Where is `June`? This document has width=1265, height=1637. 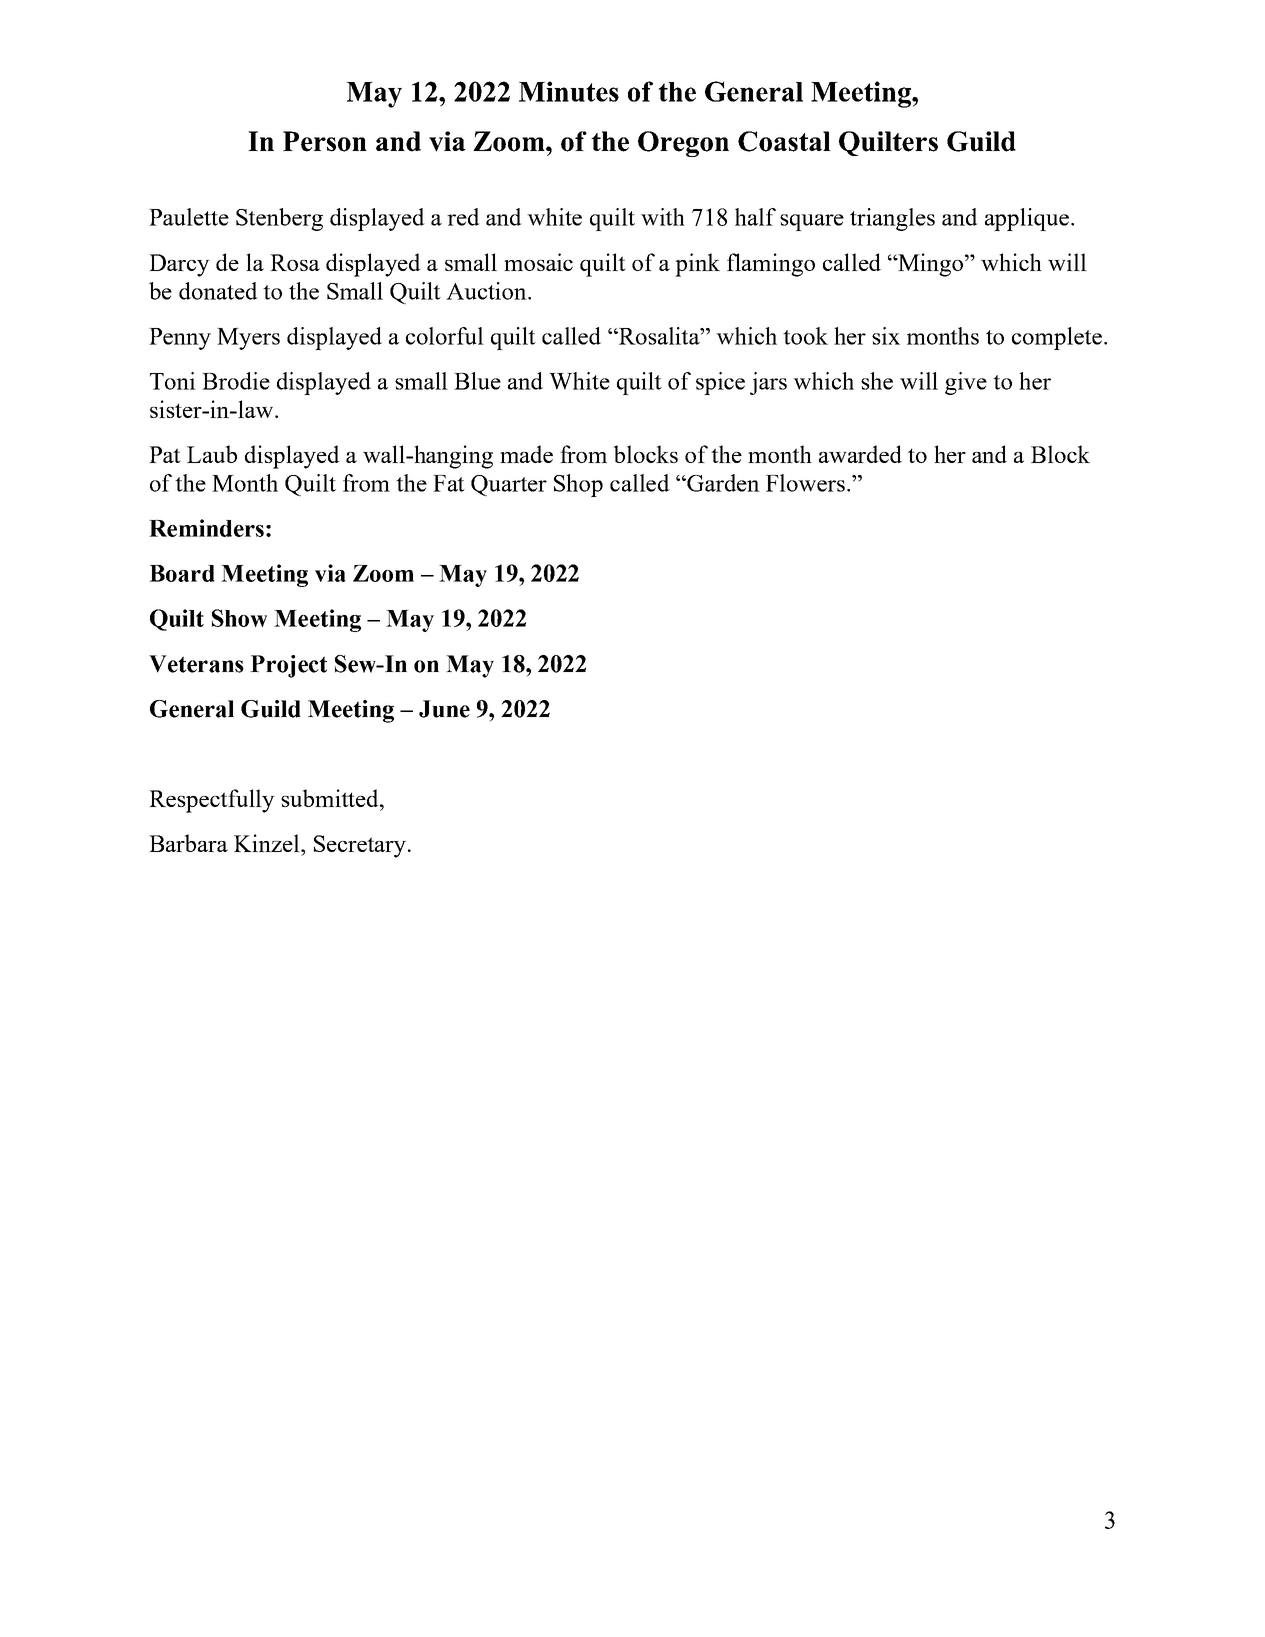
June is located at coordinates (444, 709).
